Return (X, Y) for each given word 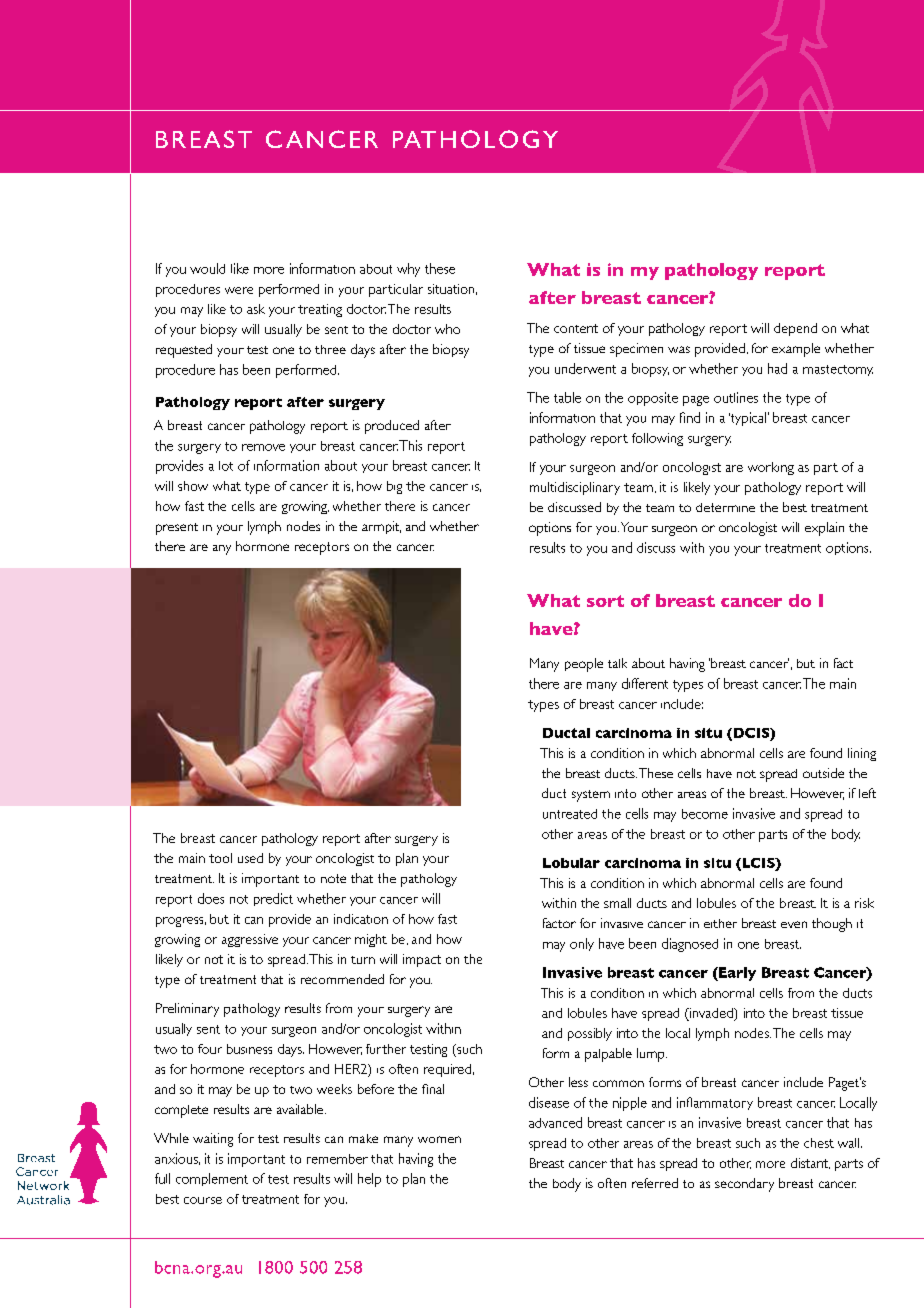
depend (795, 329)
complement (212, 1179)
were (239, 290)
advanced (555, 1122)
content (576, 328)
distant (810, 1163)
